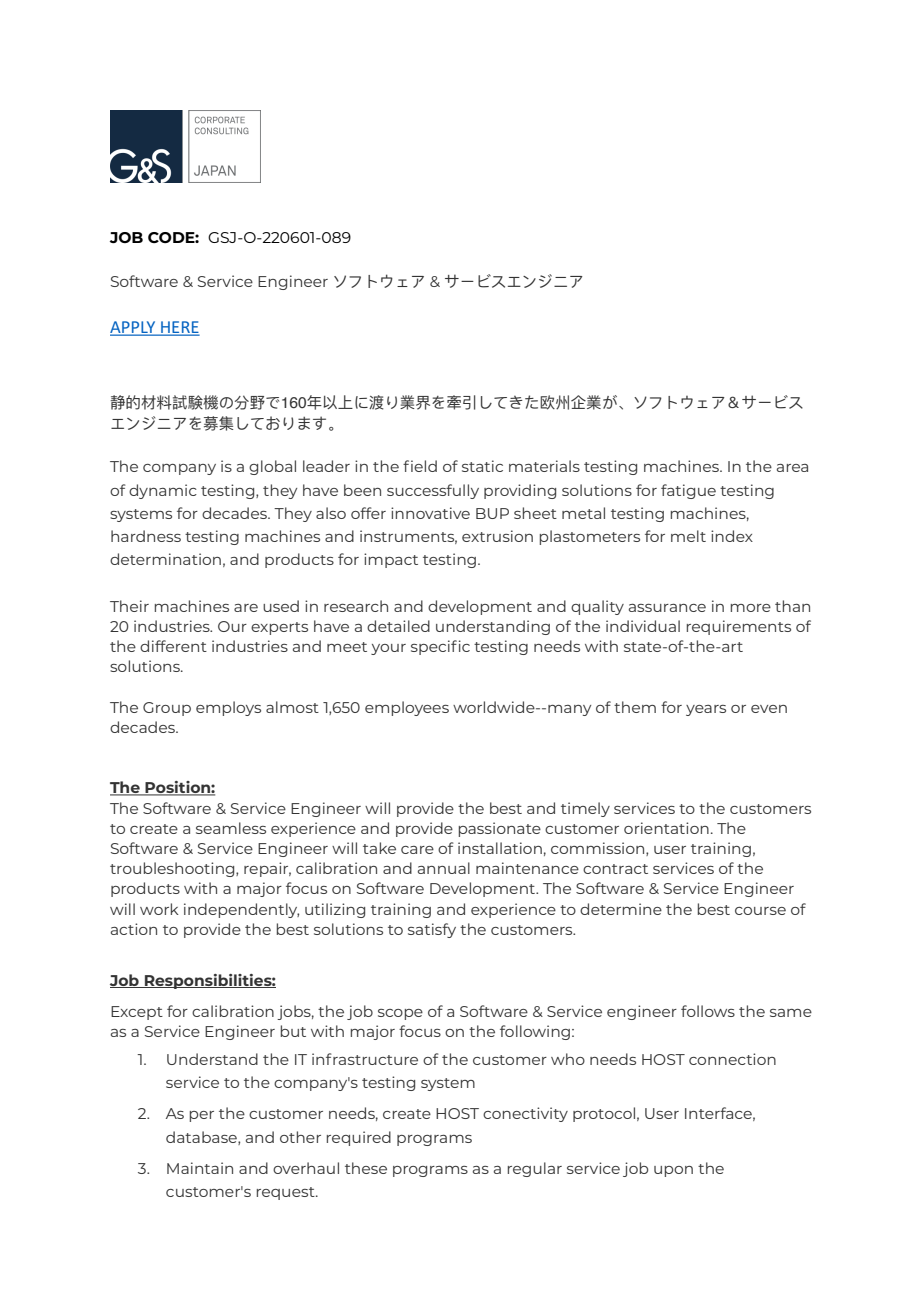  What do you see at coordinates (179, 328) in the screenshot?
I see `HERE` at bounding box center [179, 328].
